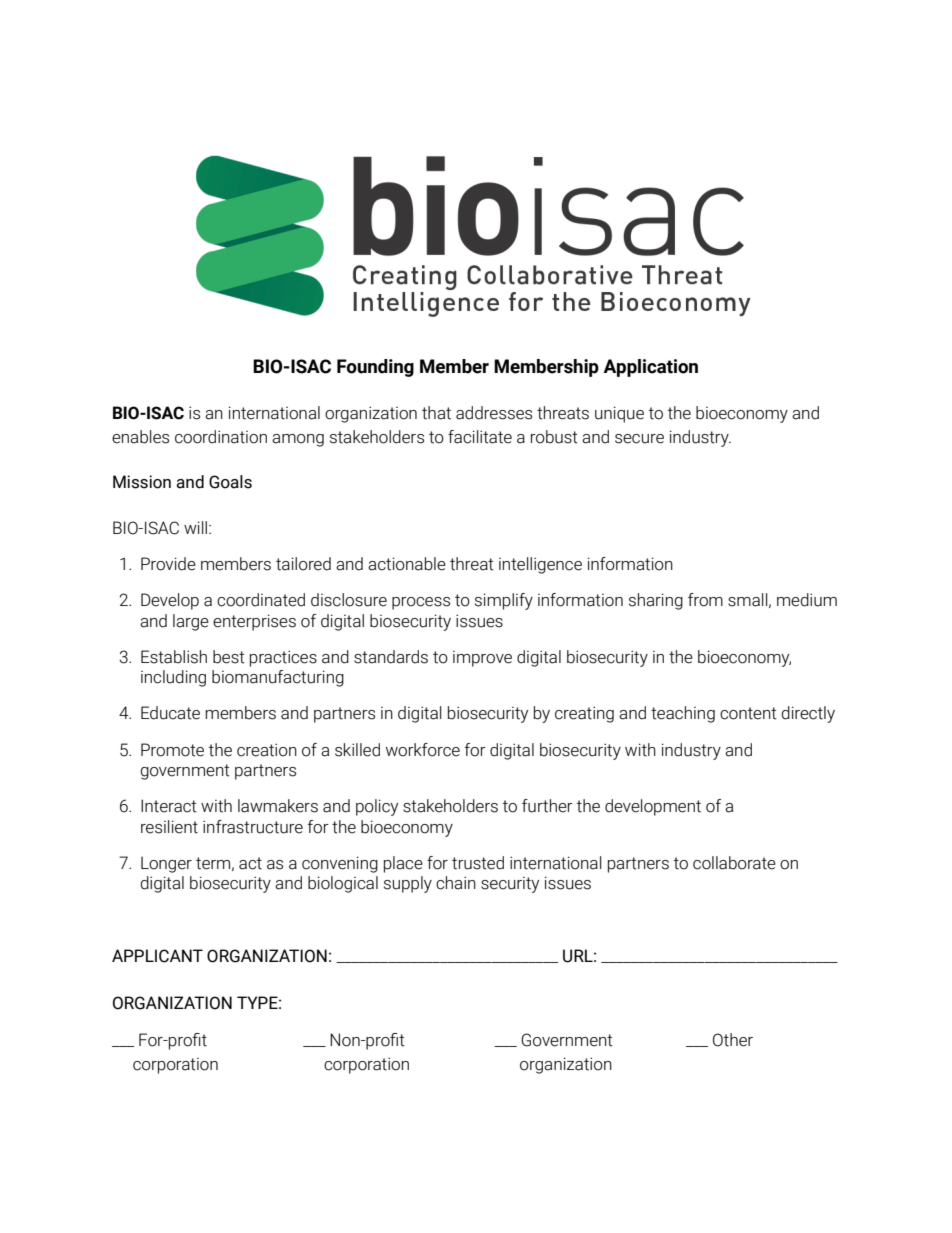 The height and width of the screenshot is (1233, 952). Describe the element at coordinates (456, 883) in the screenshot. I see `chain` at that location.
